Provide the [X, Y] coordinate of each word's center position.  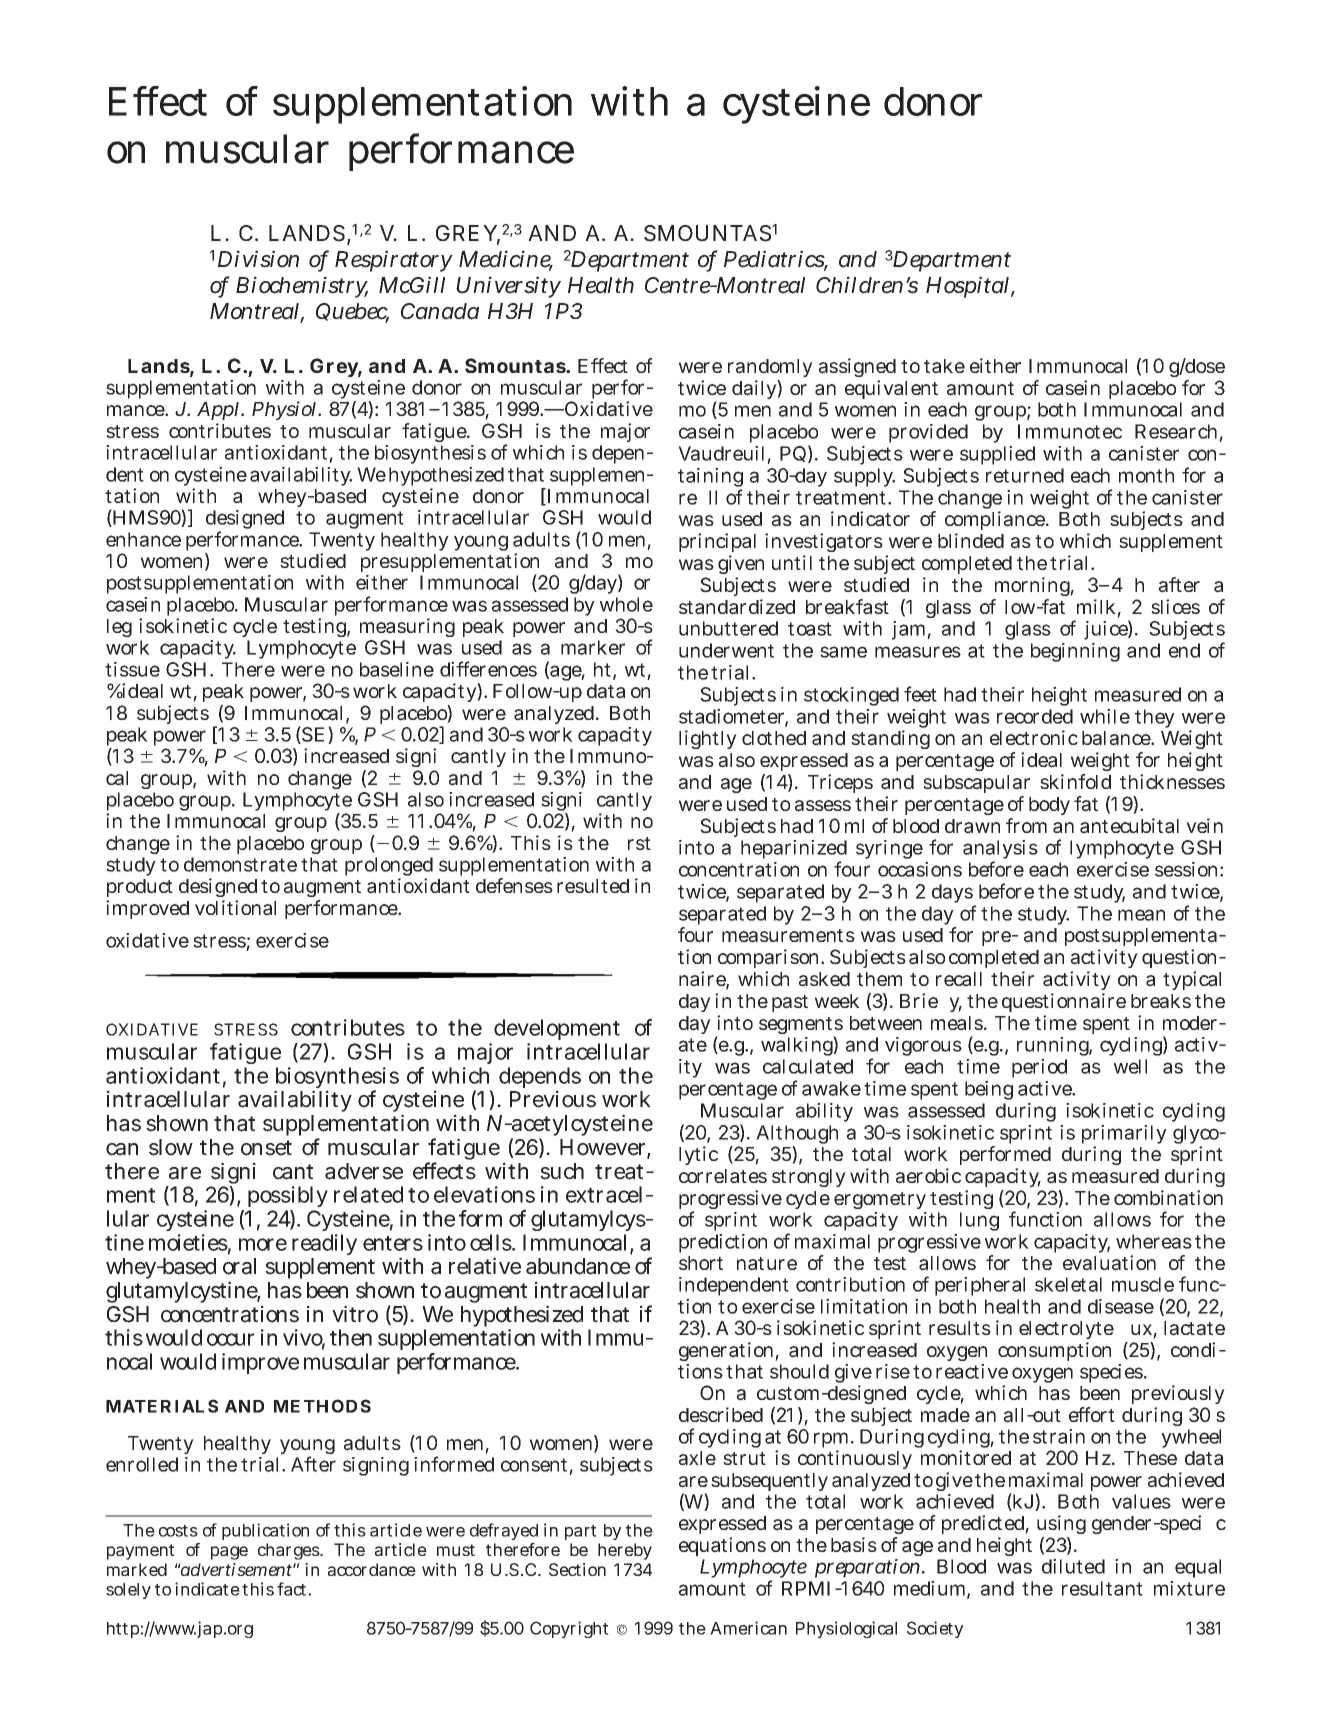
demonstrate [240, 864]
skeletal [1068, 1284]
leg [119, 628]
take [944, 366]
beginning [1075, 652]
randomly [770, 370]
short [701, 1263]
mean [1141, 915]
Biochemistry [302, 287]
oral [239, 1266]
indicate [207, 1589]
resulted [593, 886]
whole [626, 604]
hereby [625, 1551]
